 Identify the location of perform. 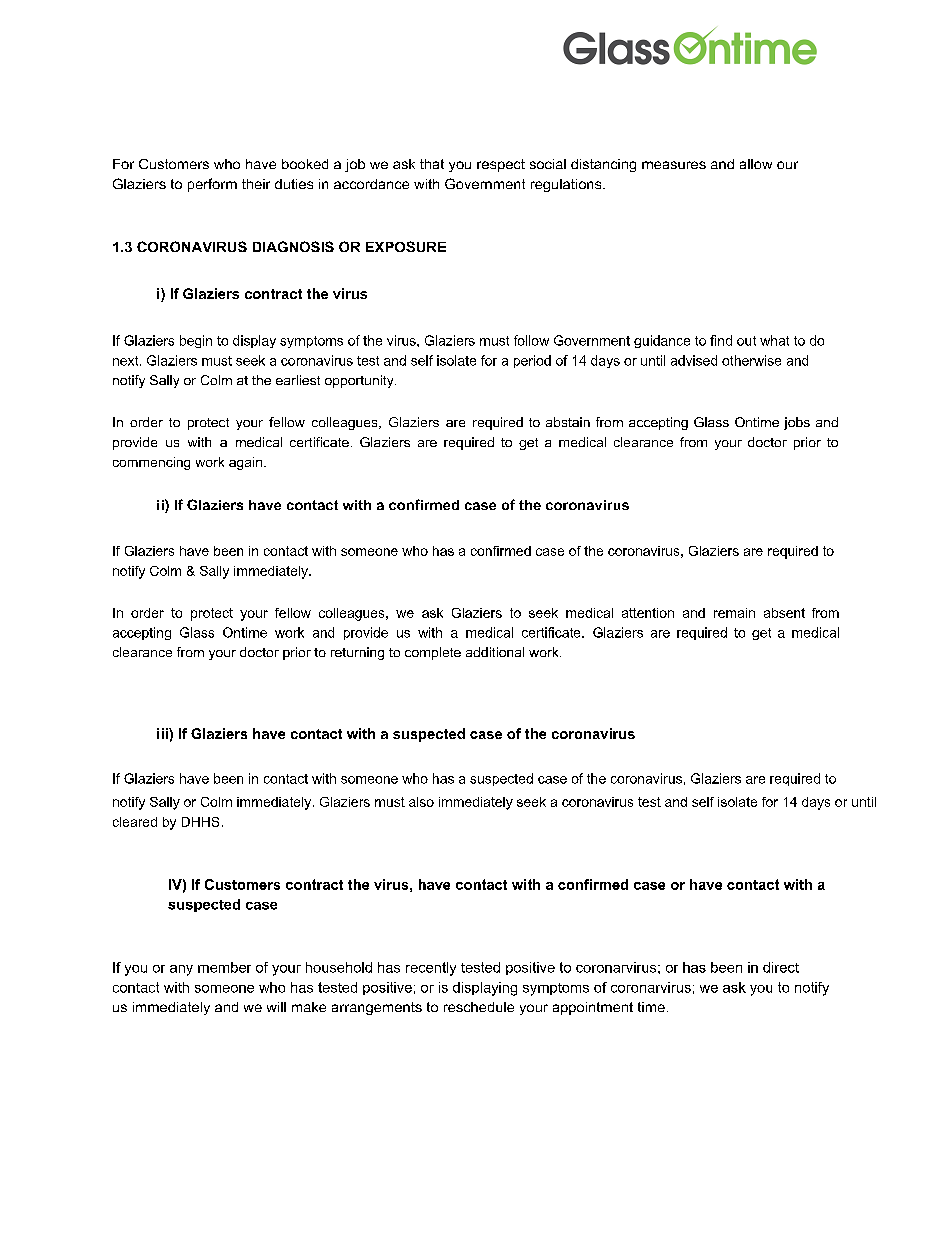
(212, 185).
